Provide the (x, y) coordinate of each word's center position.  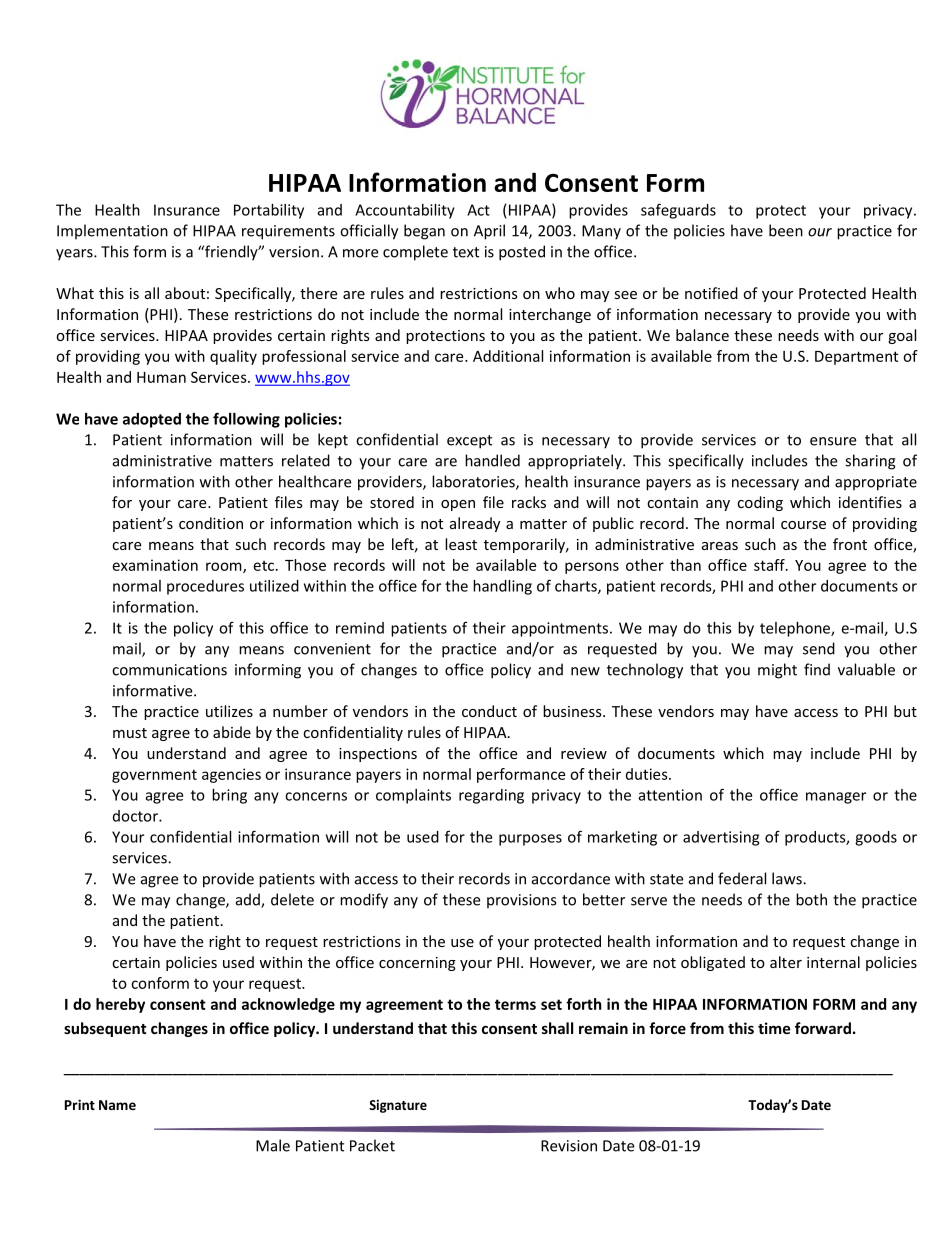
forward (823, 1028)
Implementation (112, 232)
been (786, 230)
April (489, 232)
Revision (569, 1146)
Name (117, 1105)
